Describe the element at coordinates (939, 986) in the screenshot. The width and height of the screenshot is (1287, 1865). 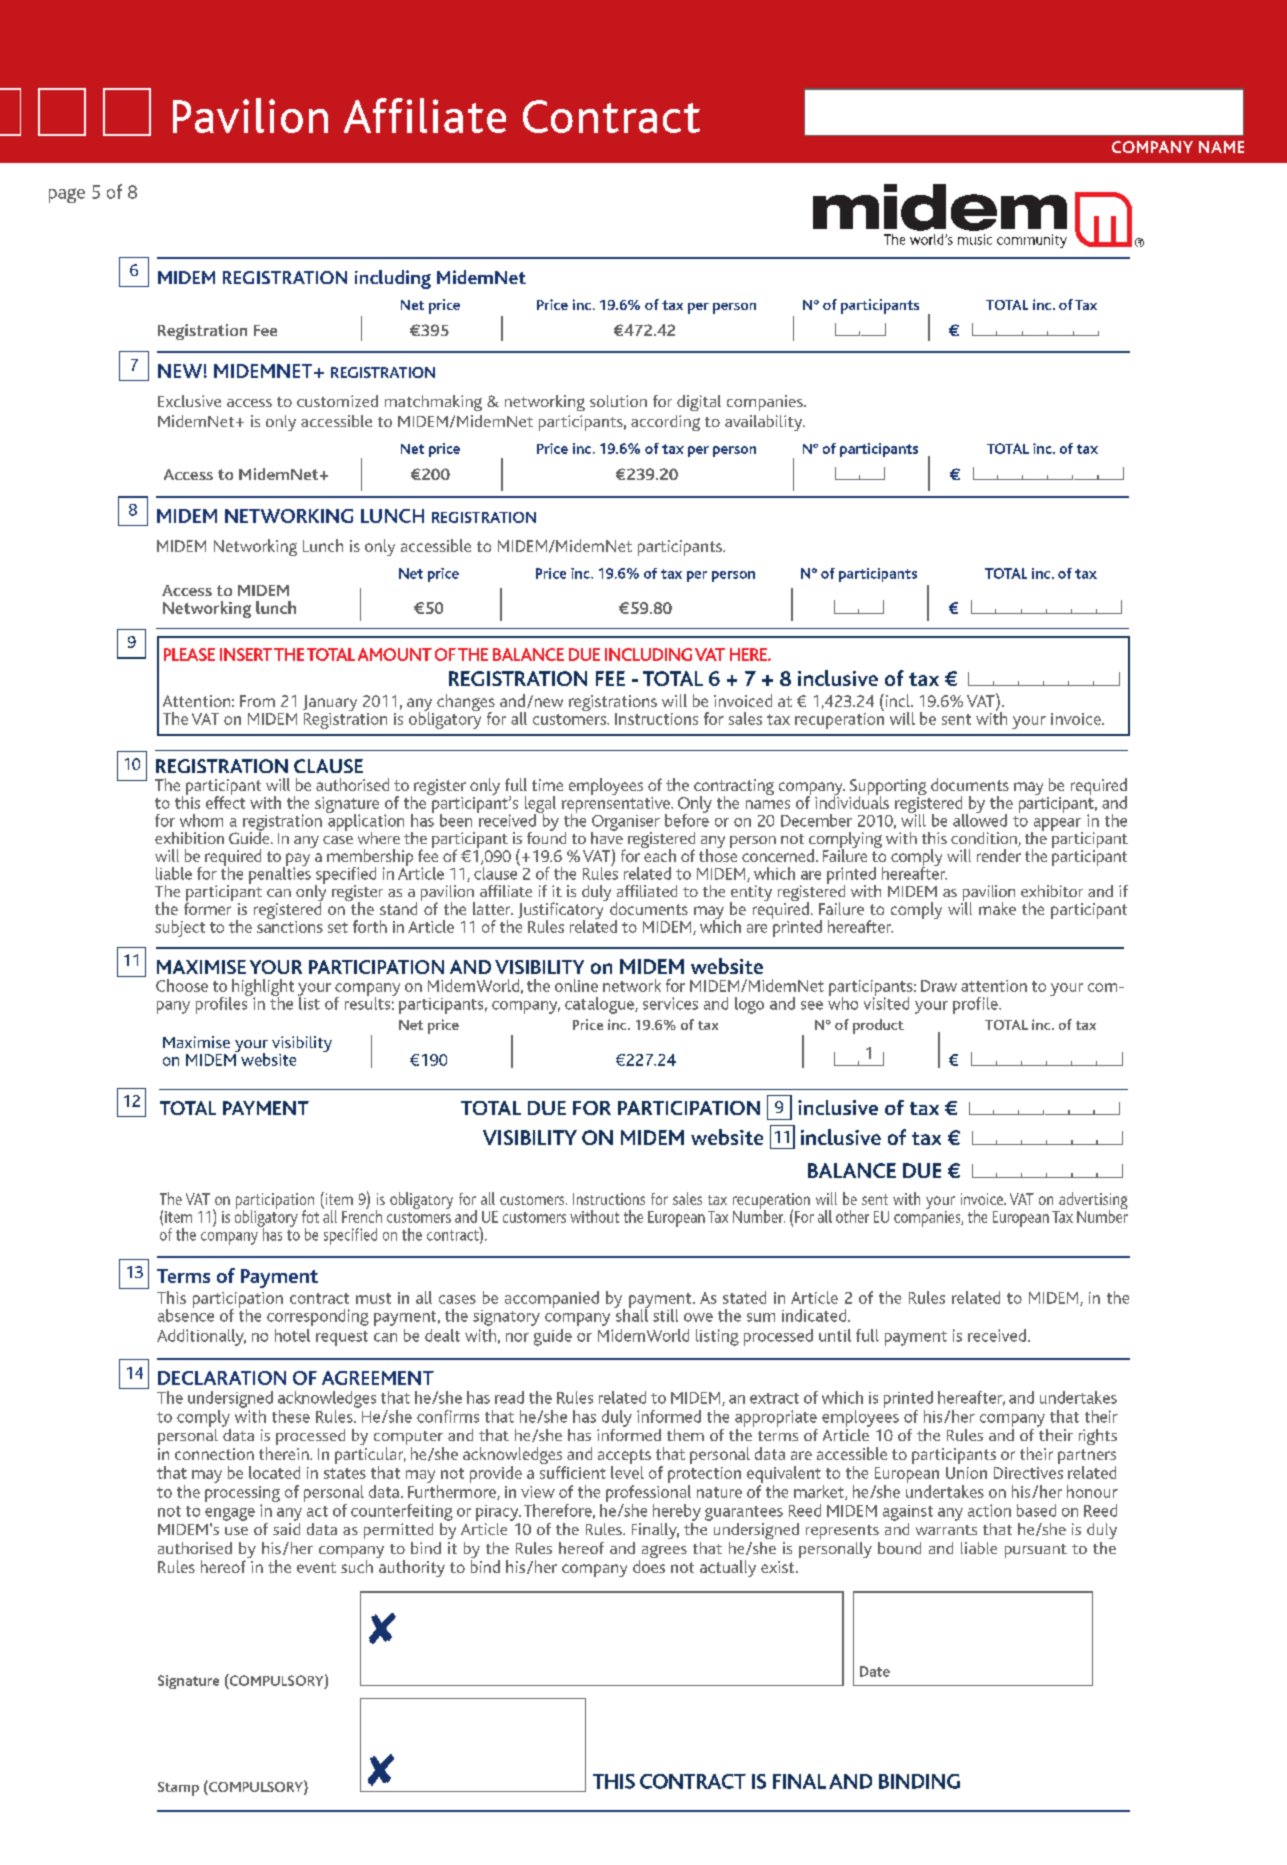
I see `Draw` at that location.
